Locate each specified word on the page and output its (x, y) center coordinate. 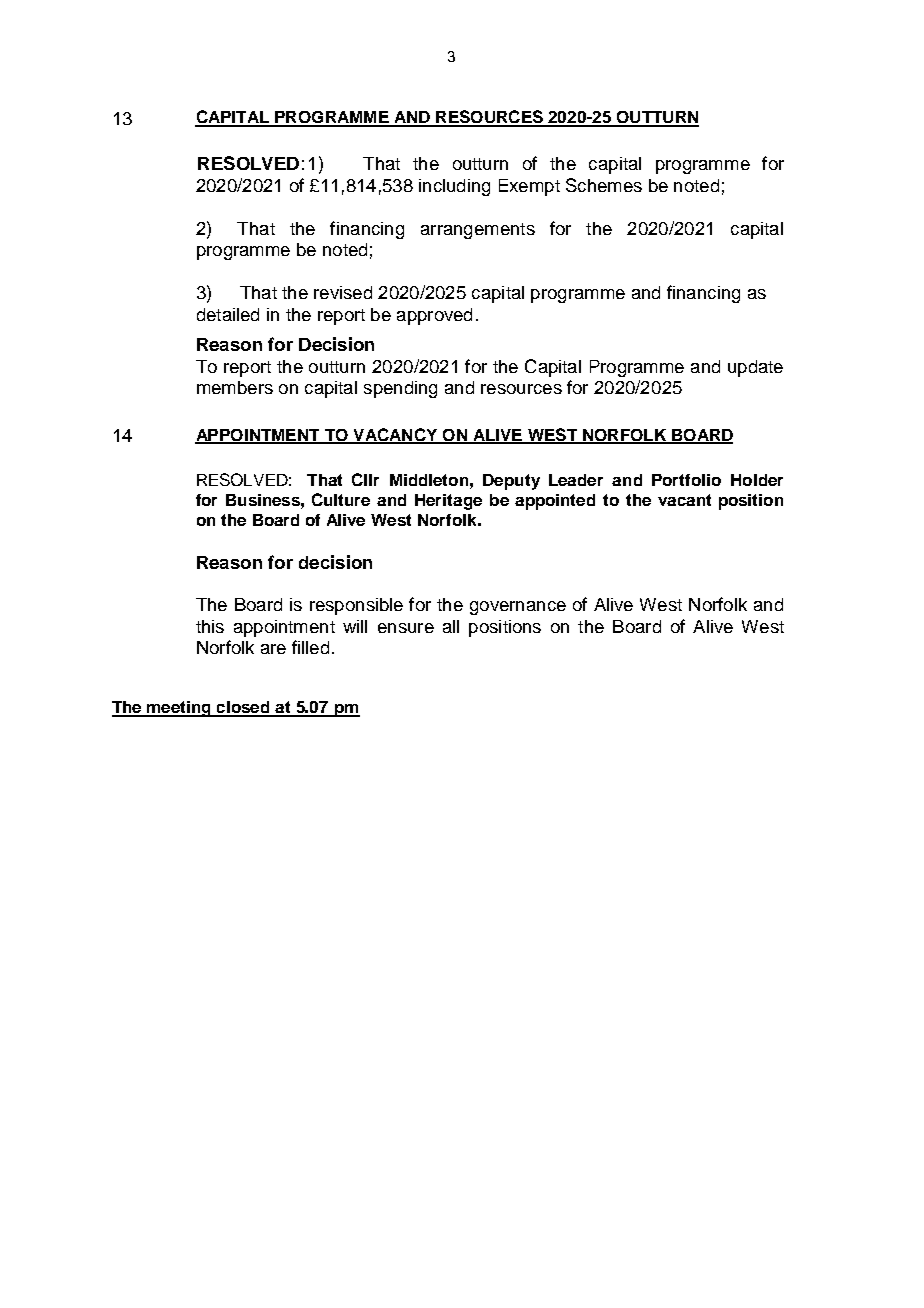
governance (518, 608)
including (454, 187)
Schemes (604, 185)
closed (244, 708)
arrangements (478, 231)
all (451, 626)
